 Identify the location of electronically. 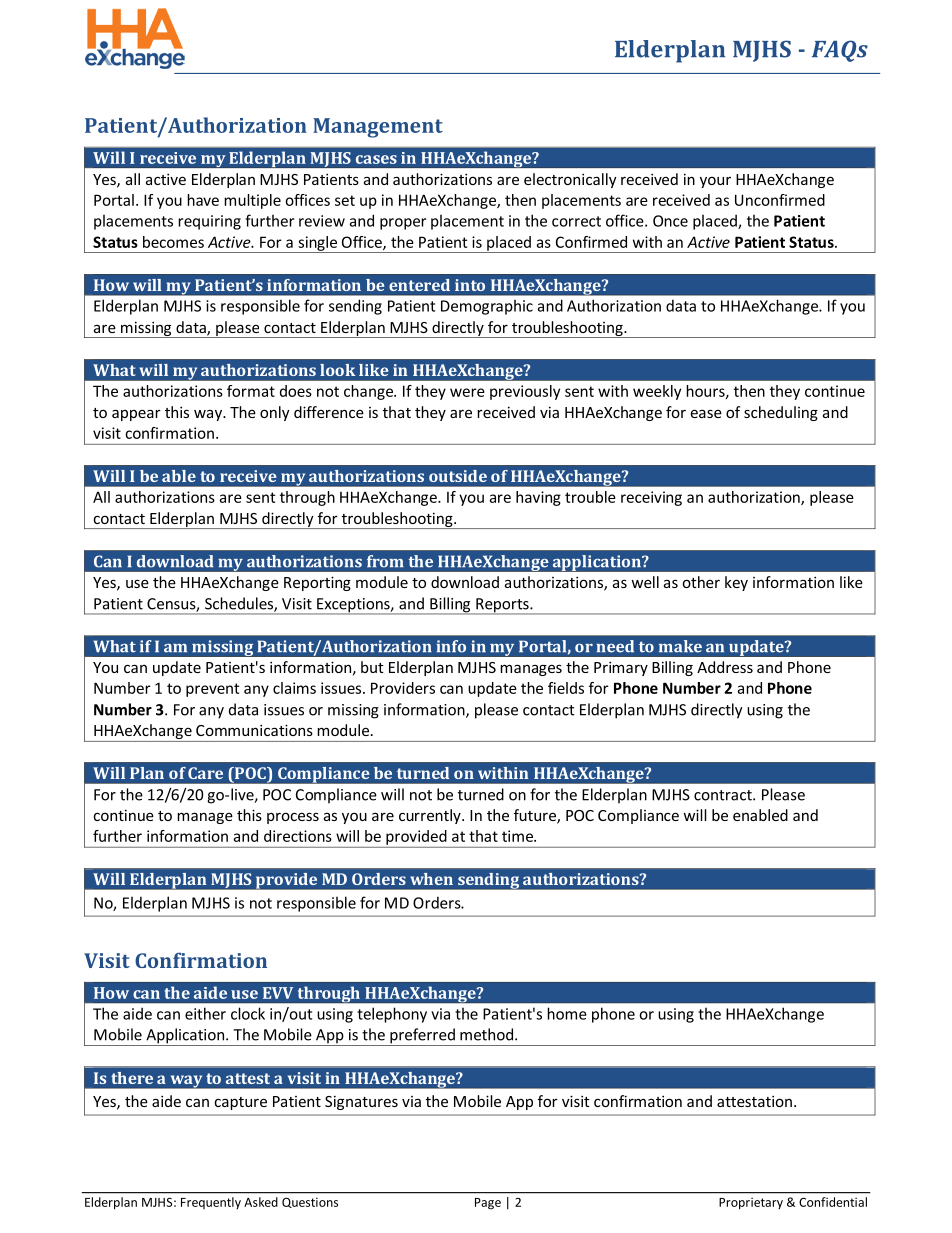
(570, 180).
